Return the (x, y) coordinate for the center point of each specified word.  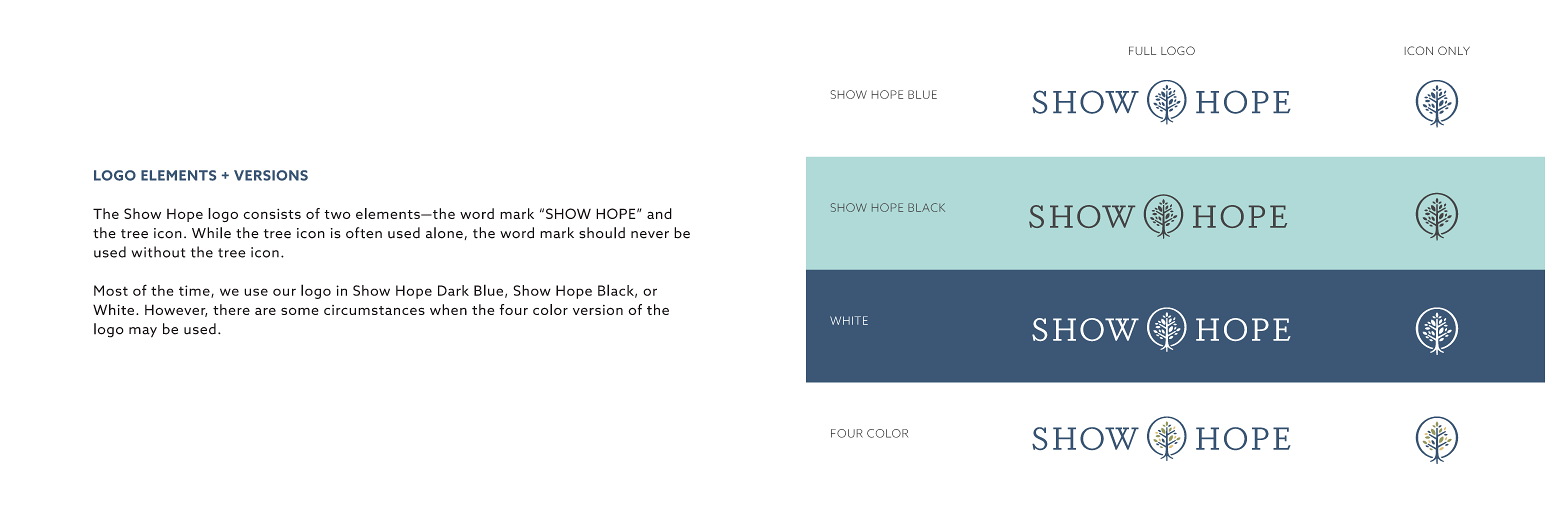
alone (444, 233)
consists (272, 214)
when (448, 309)
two (337, 214)
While (211, 233)
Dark (453, 290)
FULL (1142, 51)
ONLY (1454, 50)
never (650, 235)
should (602, 233)
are (265, 311)
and (659, 213)
